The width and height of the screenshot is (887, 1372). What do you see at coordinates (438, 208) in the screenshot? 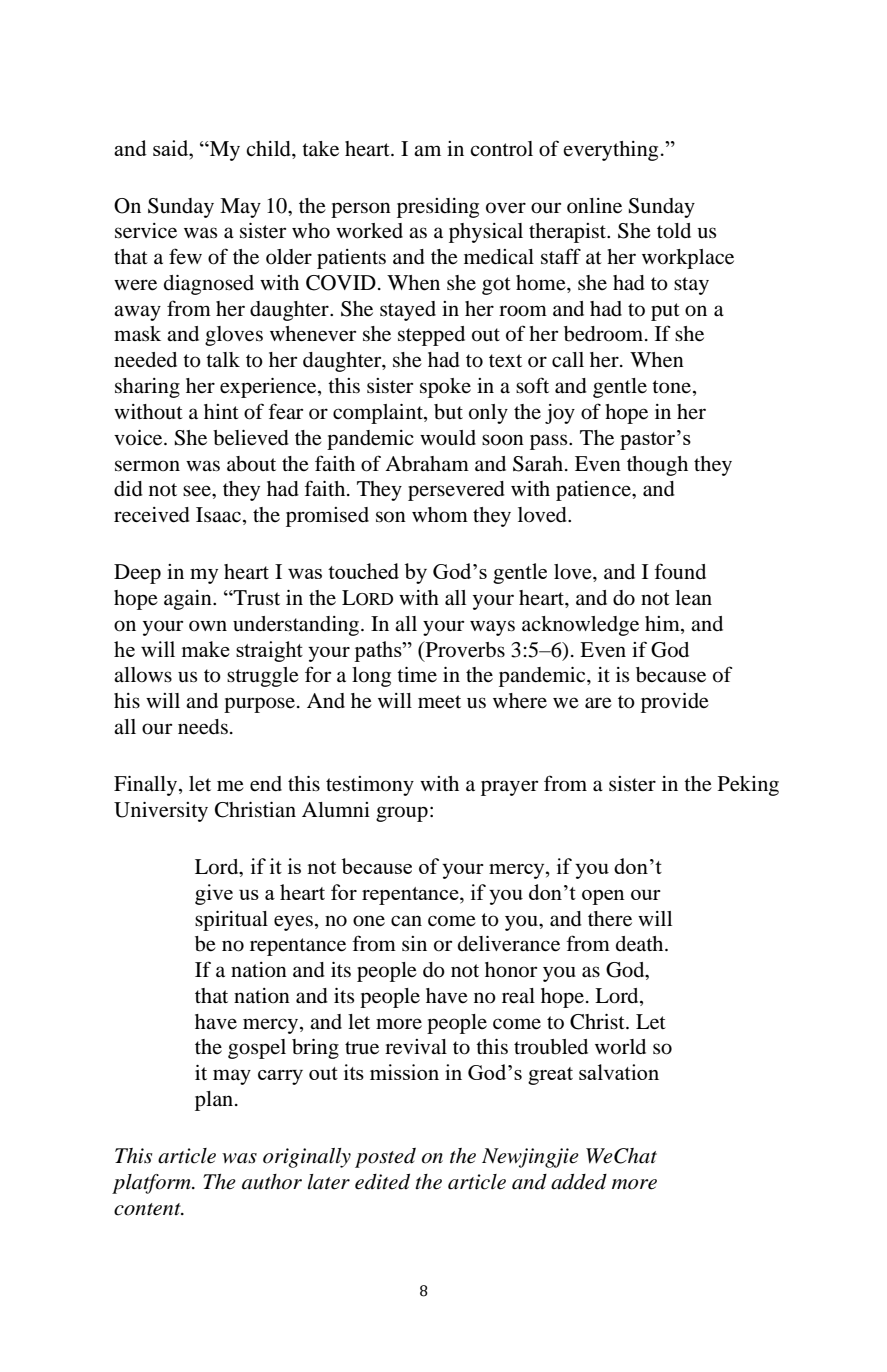
I see `presiding` at bounding box center [438, 208].
